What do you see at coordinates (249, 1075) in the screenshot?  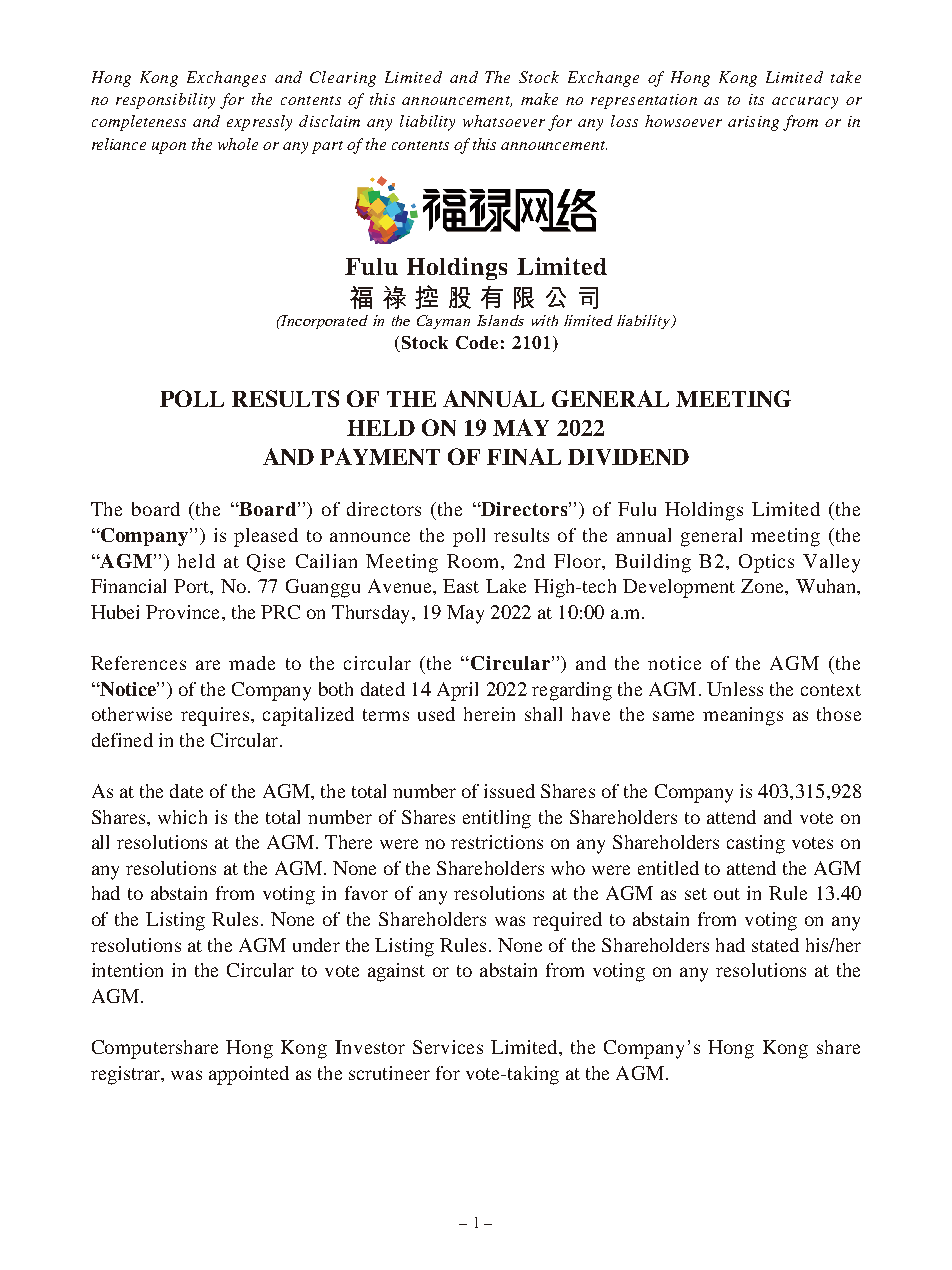 I see `appointed` at bounding box center [249, 1075].
